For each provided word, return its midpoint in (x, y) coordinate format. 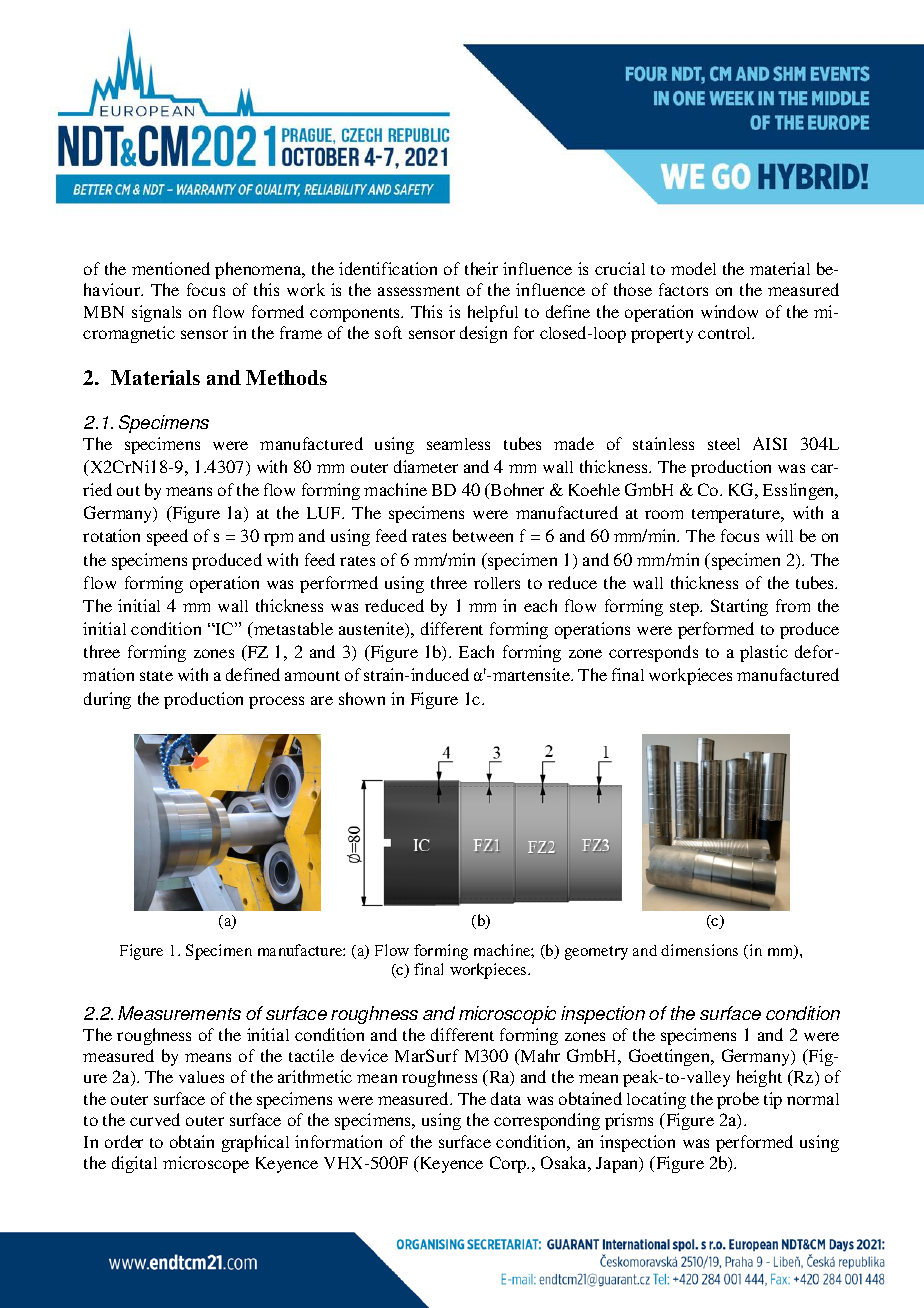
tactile (311, 1055)
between (483, 535)
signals (156, 313)
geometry (596, 953)
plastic (764, 653)
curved (155, 1119)
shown (362, 698)
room (664, 514)
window (729, 311)
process (276, 702)
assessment (419, 291)
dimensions (699, 950)
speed (167, 537)
